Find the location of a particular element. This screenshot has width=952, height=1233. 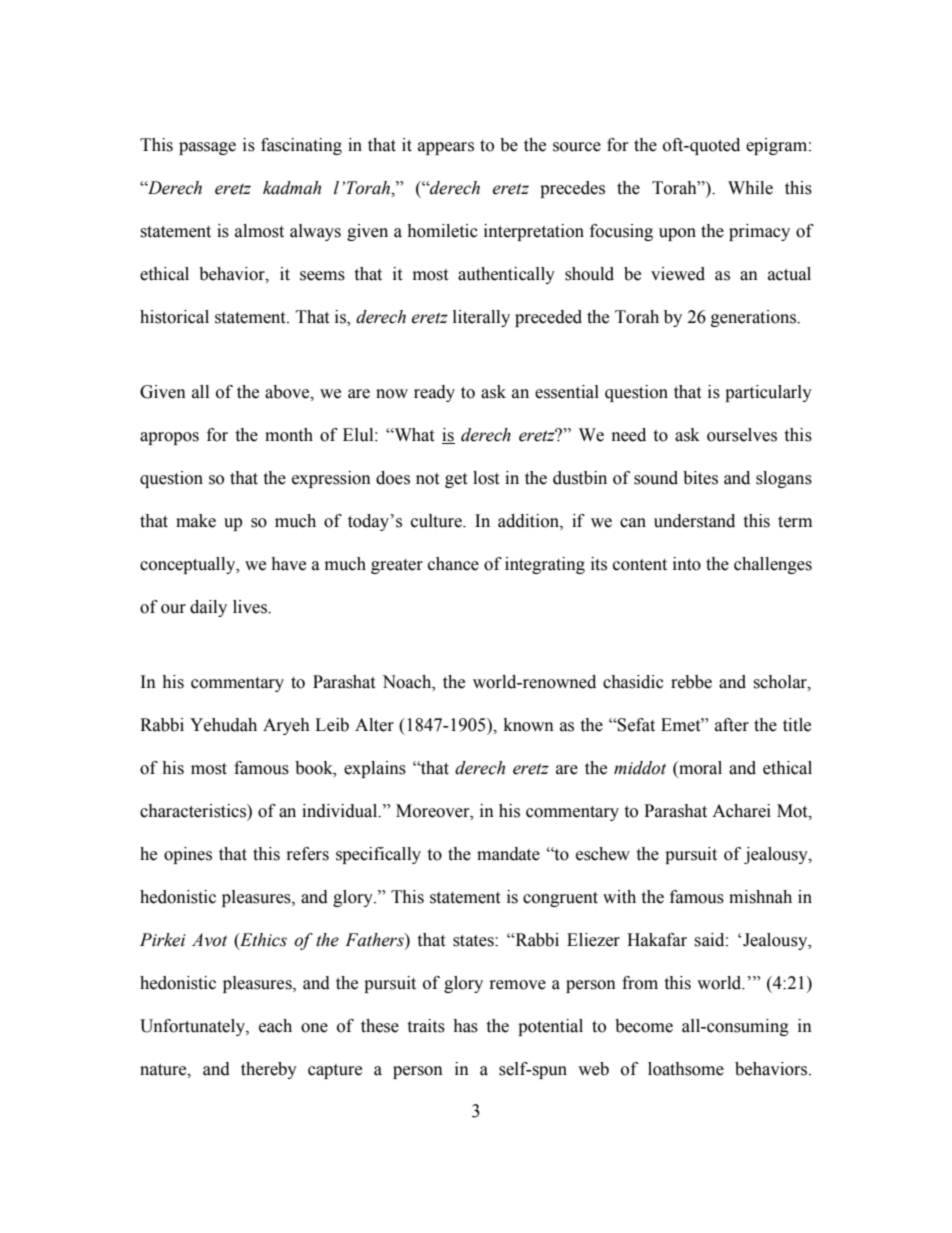

into is located at coordinates (687, 564).
